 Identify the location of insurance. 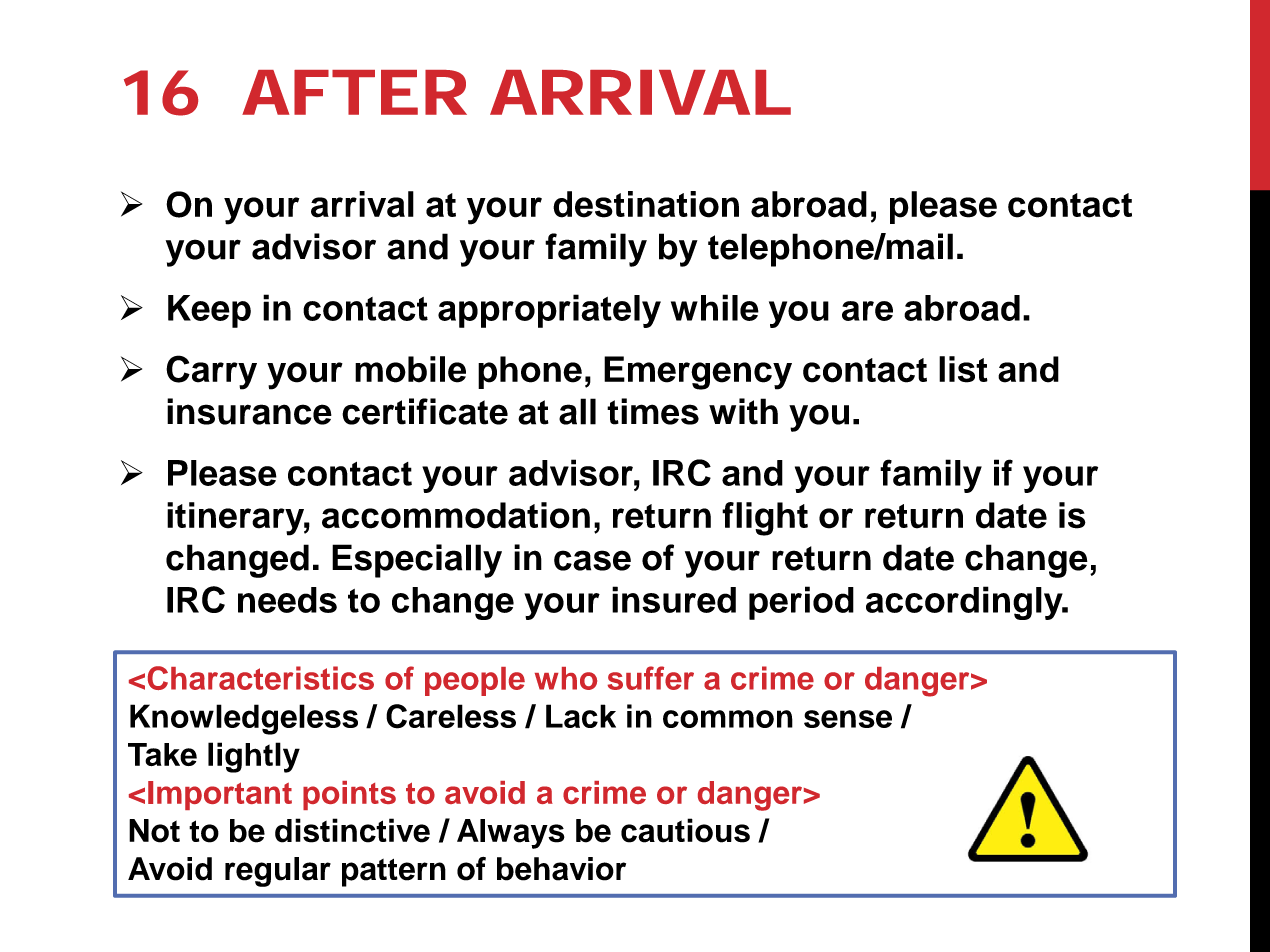
(249, 411).
